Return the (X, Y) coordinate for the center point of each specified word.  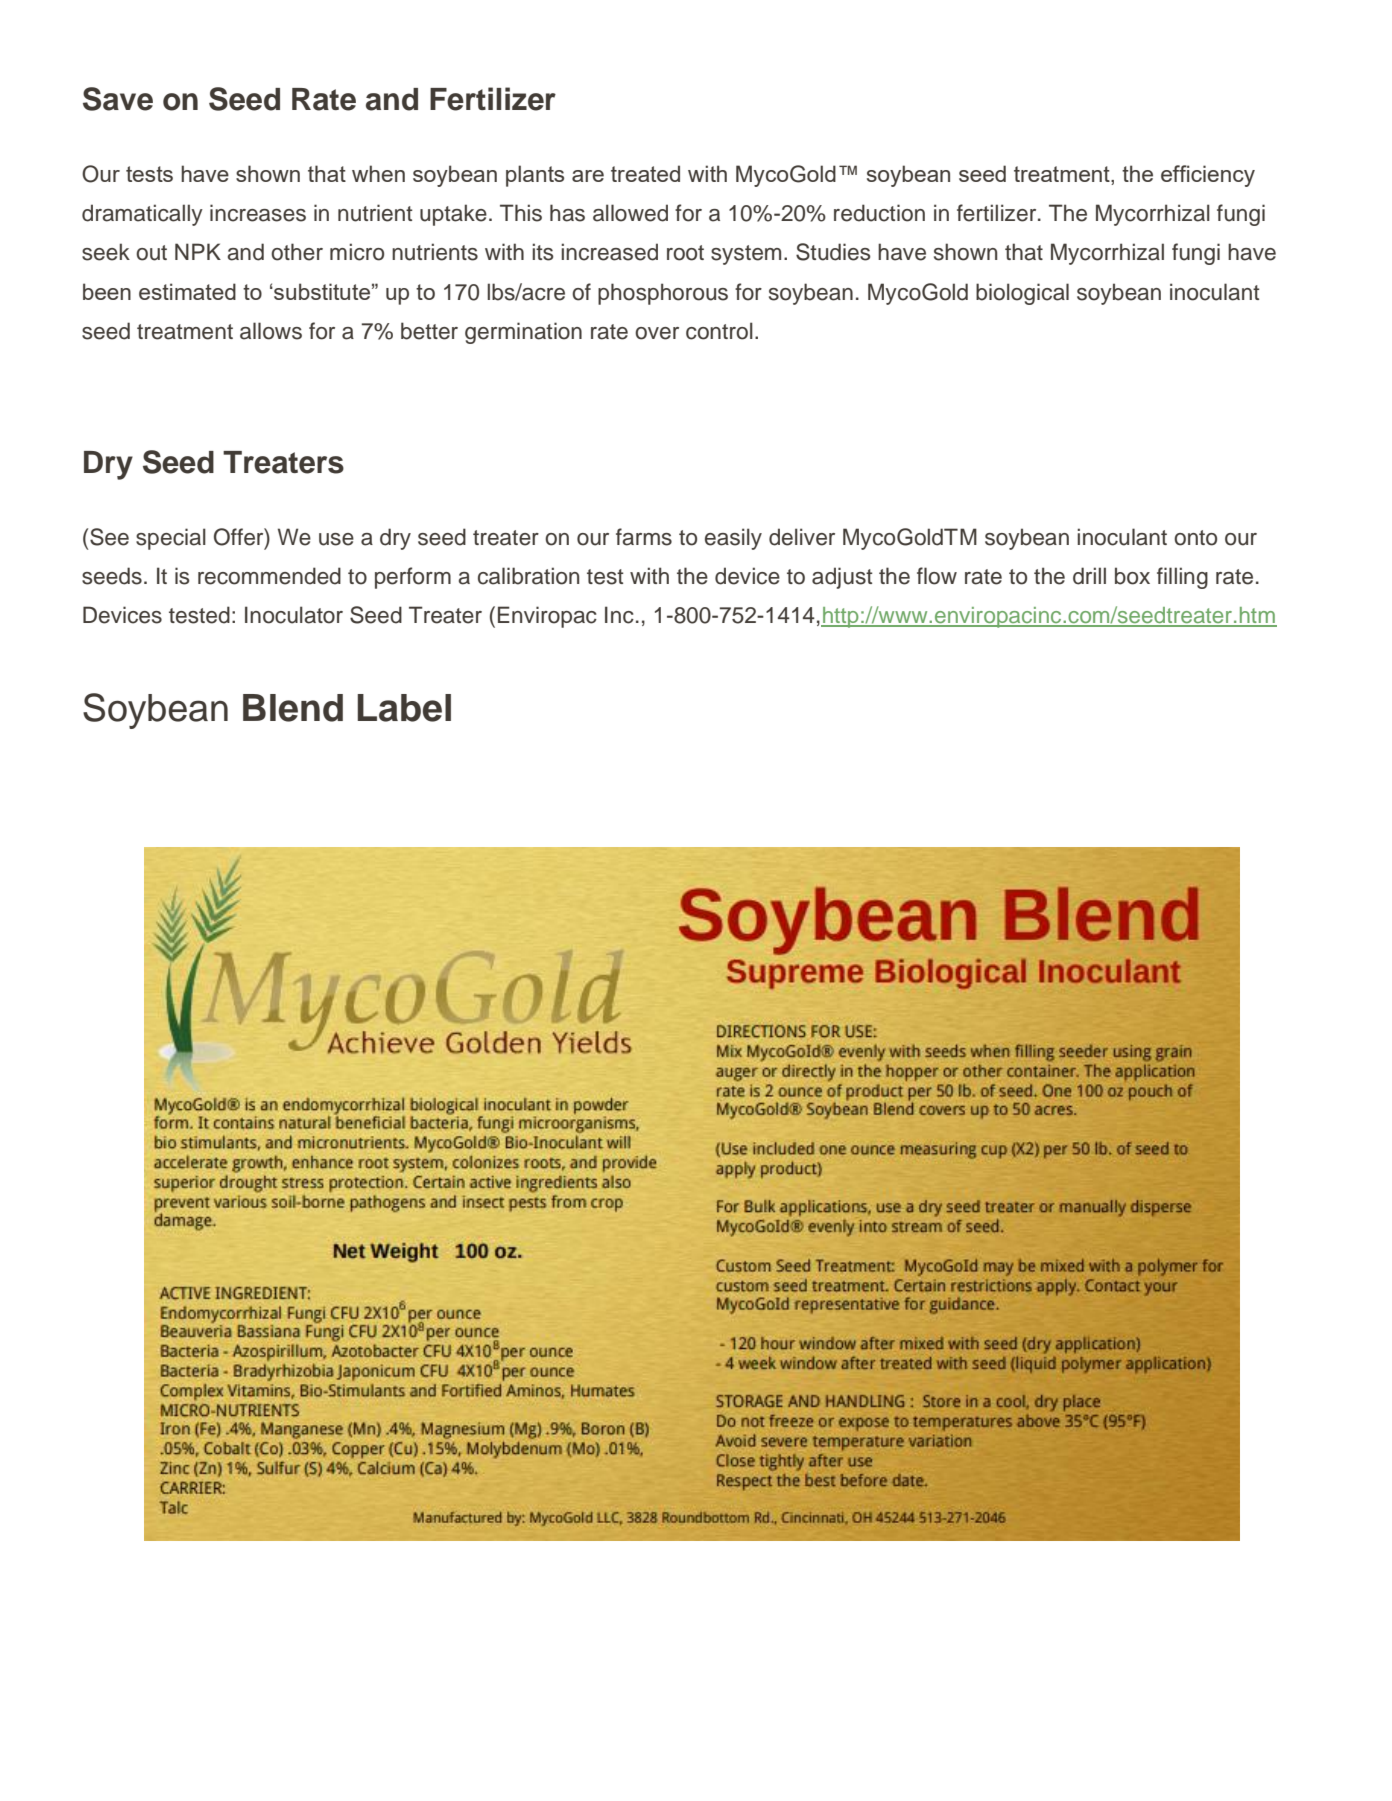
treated (645, 173)
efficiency (1208, 176)
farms (644, 537)
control (719, 331)
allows (271, 331)
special (171, 539)
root (685, 253)
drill (1089, 576)
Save (118, 99)
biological (1022, 294)
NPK (198, 251)
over (657, 333)
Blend (293, 708)
